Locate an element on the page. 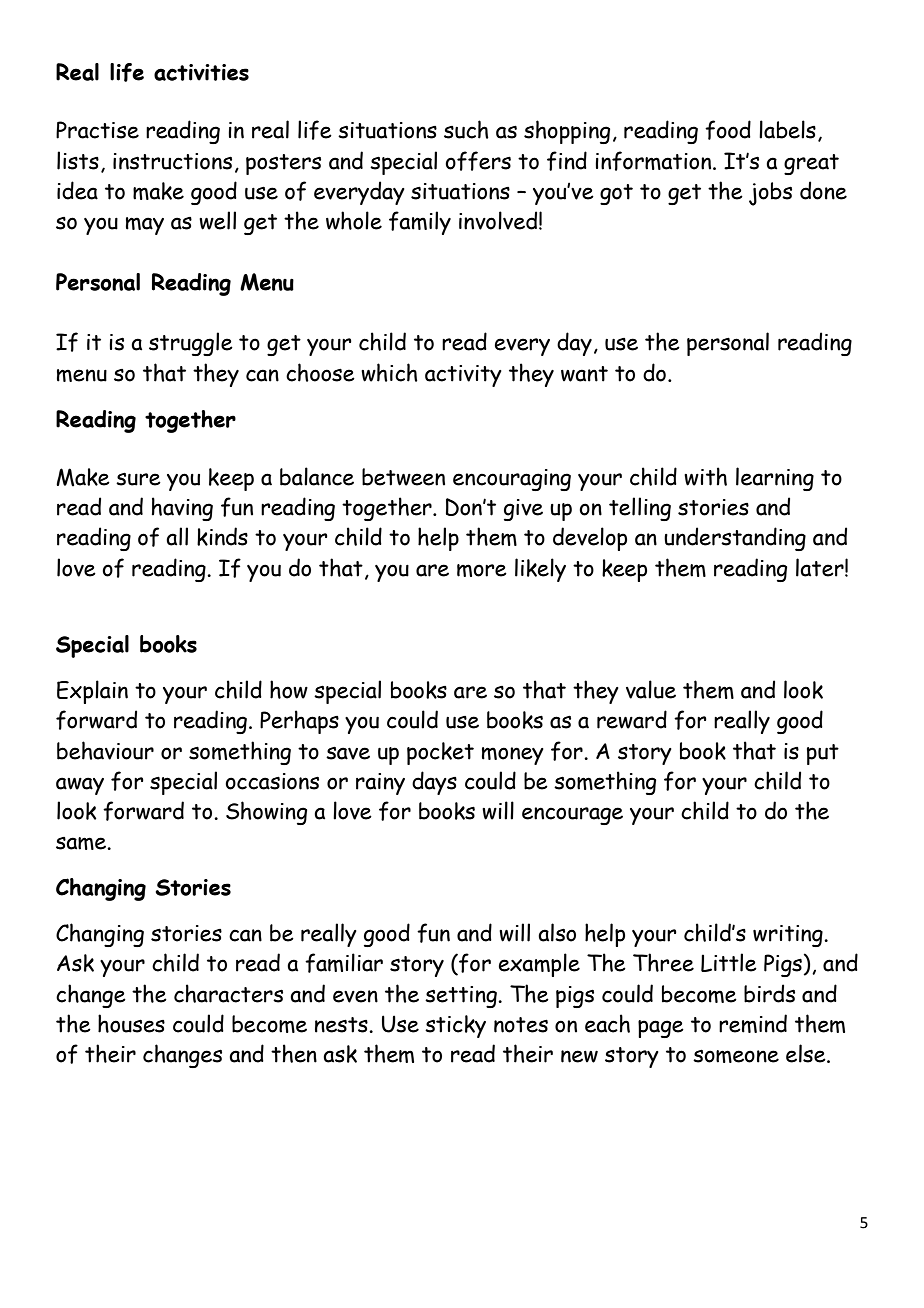  such is located at coordinates (466, 129).
